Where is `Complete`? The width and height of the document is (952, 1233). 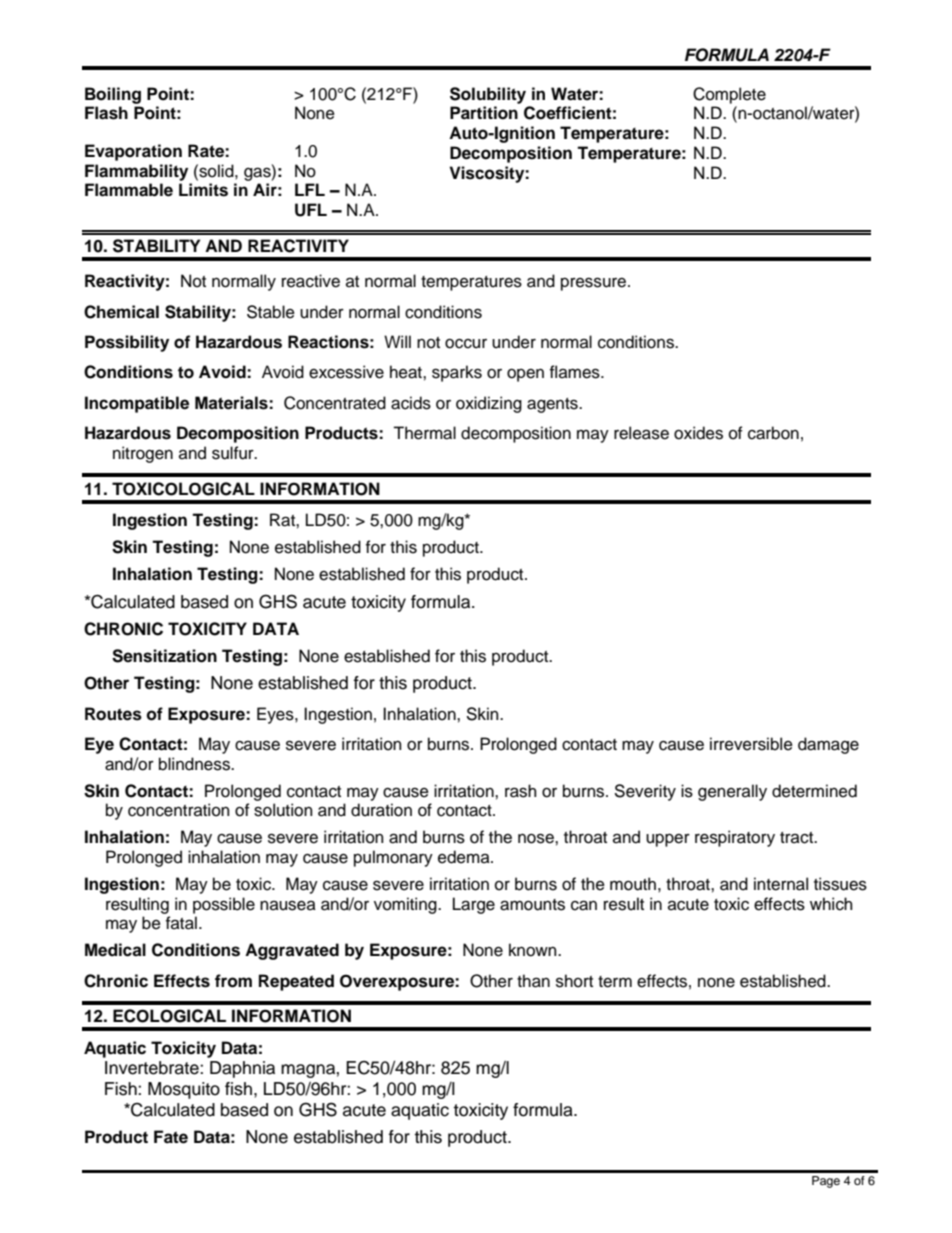
Complete is located at coordinates (729, 95).
